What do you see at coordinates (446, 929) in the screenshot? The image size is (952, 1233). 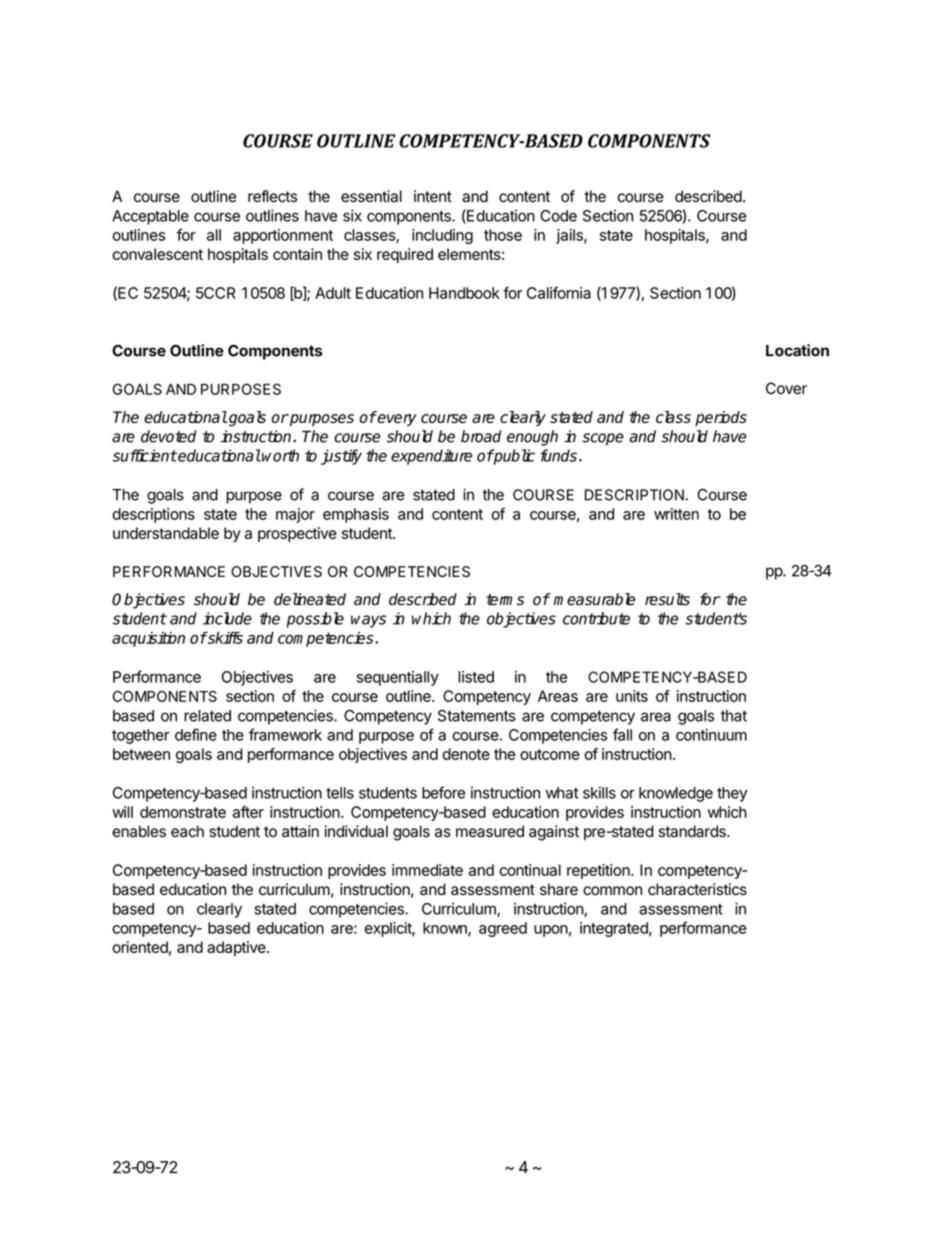 I see `known` at bounding box center [446, 929].
